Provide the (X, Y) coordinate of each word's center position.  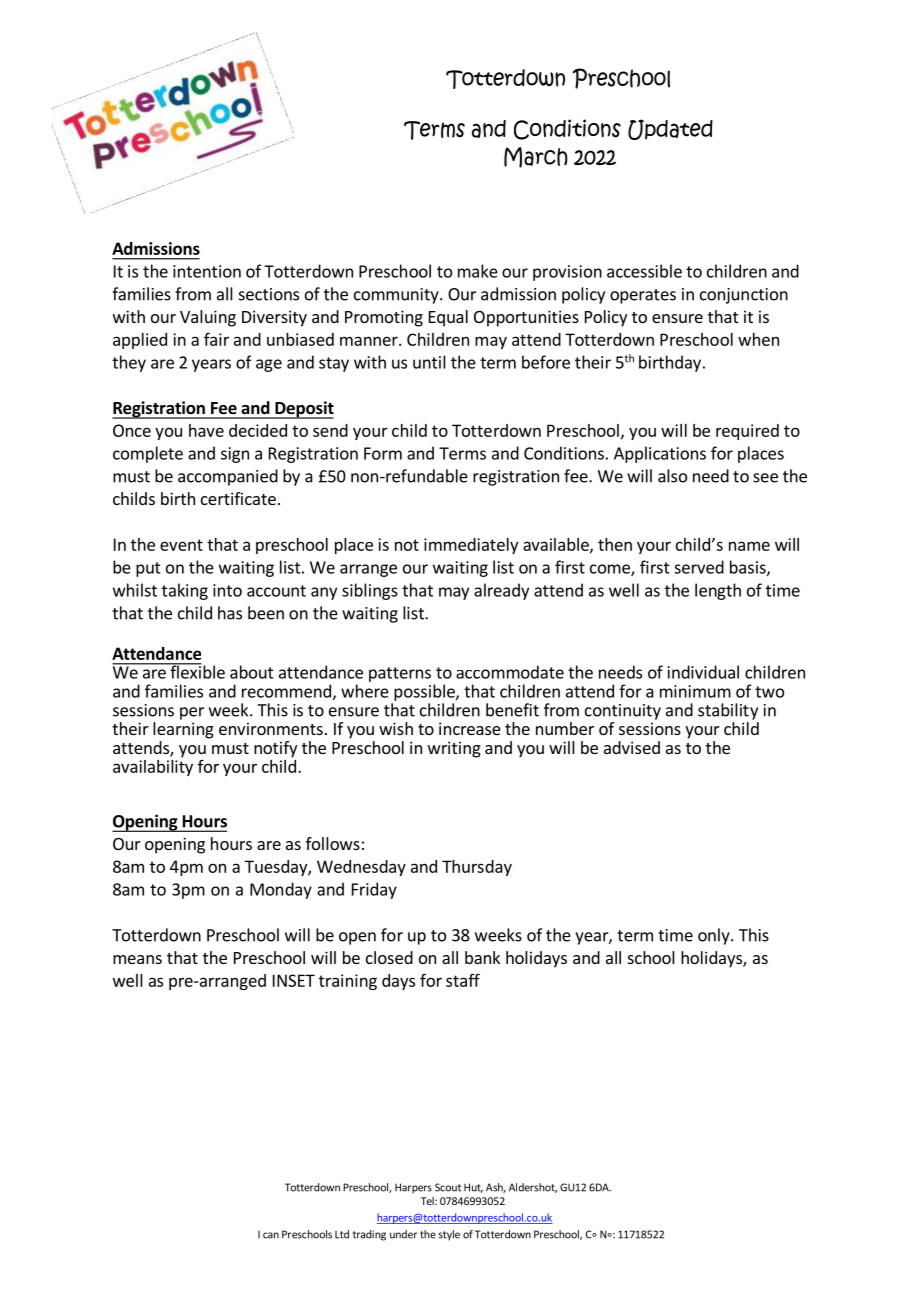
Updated (670, 129)
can (271, 1235)
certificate (238, 498)
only (715, 936)
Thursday (477, 868)
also (672, 476)
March (536, 157)
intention (207, 271)
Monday (281, 890)
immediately (471, 546)
